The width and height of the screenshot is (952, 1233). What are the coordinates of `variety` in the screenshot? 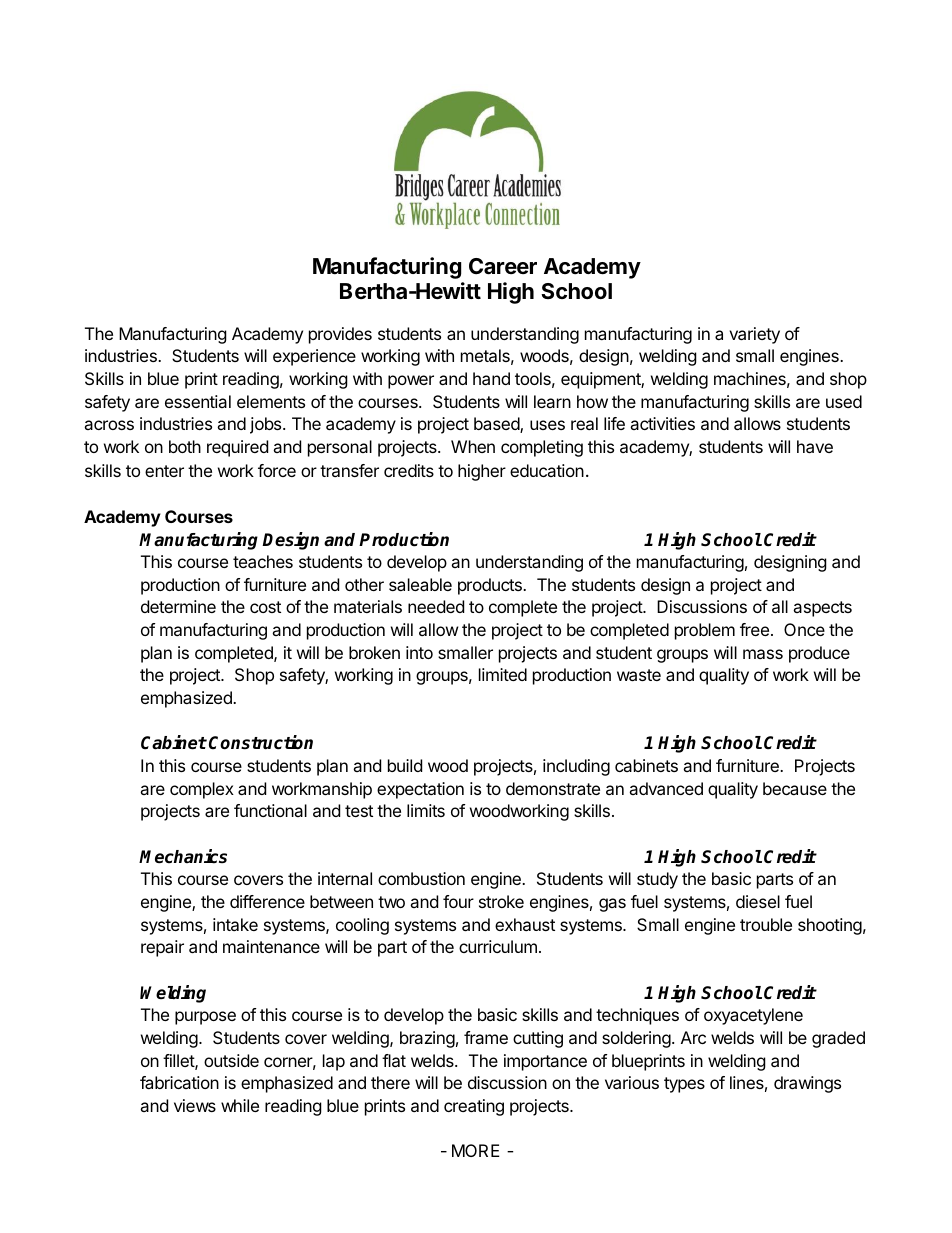 It's located at (754, 335).
